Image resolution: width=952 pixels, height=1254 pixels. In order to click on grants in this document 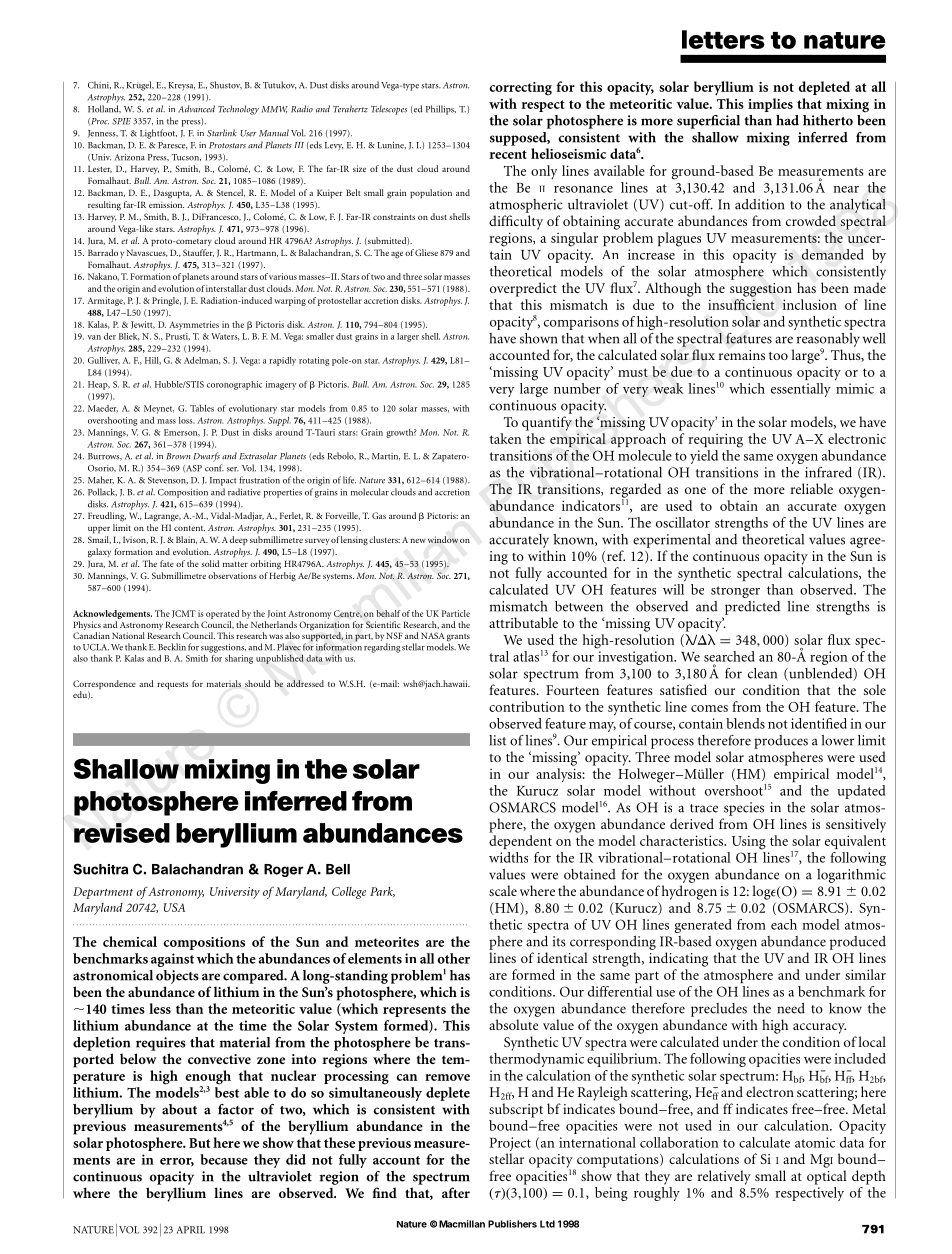, I will do `click(458, 639)`.
